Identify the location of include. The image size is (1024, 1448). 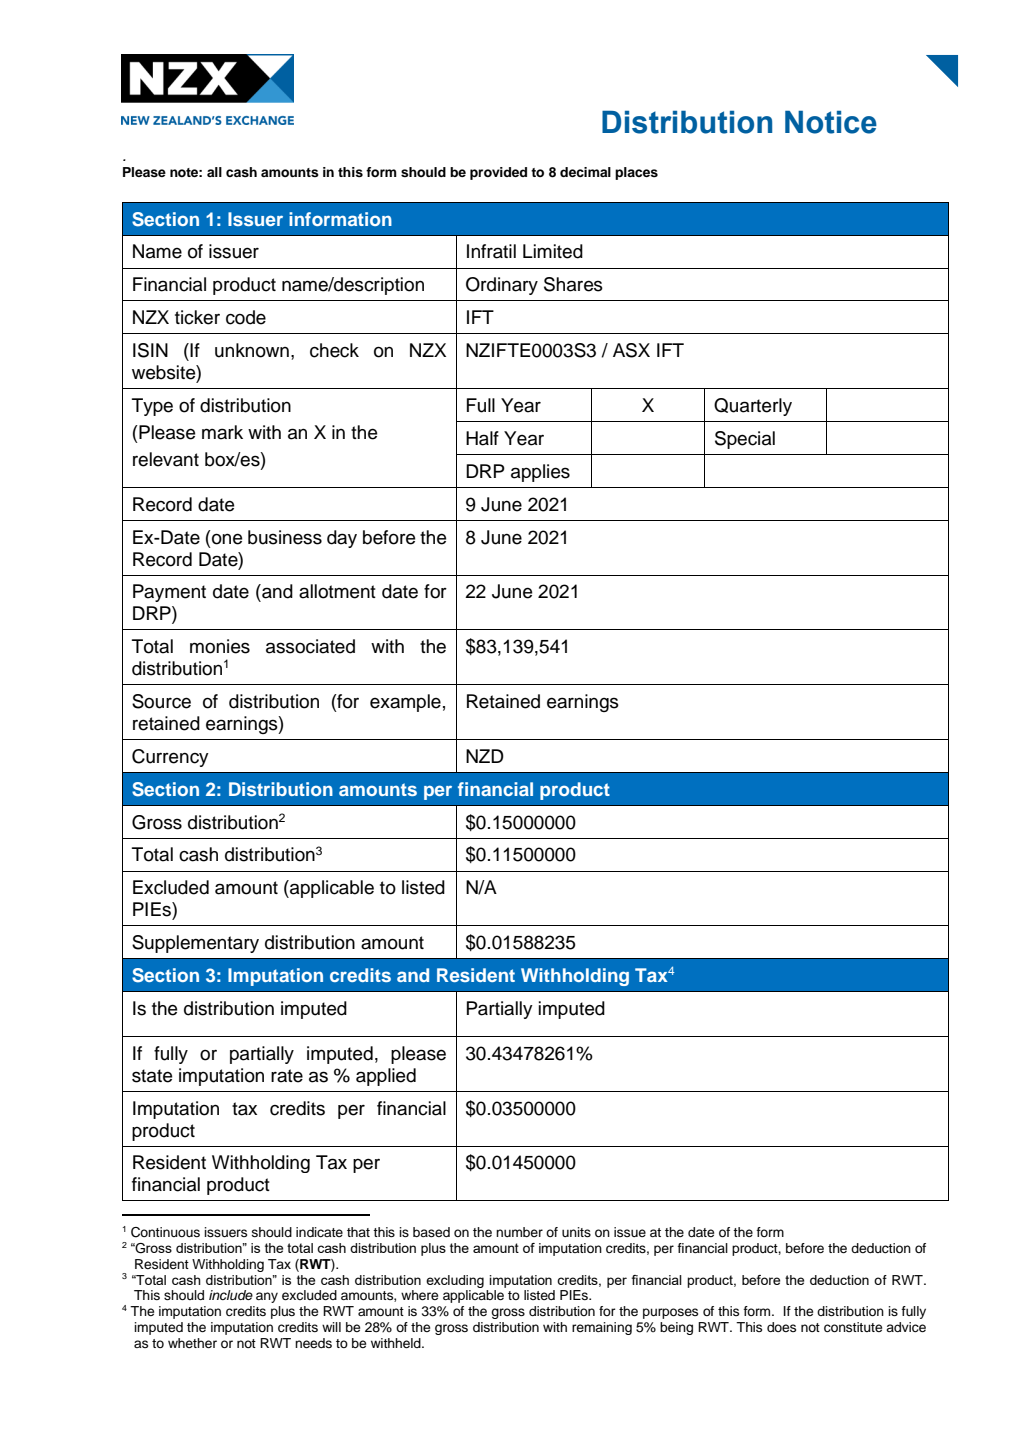
(231, 1295).
